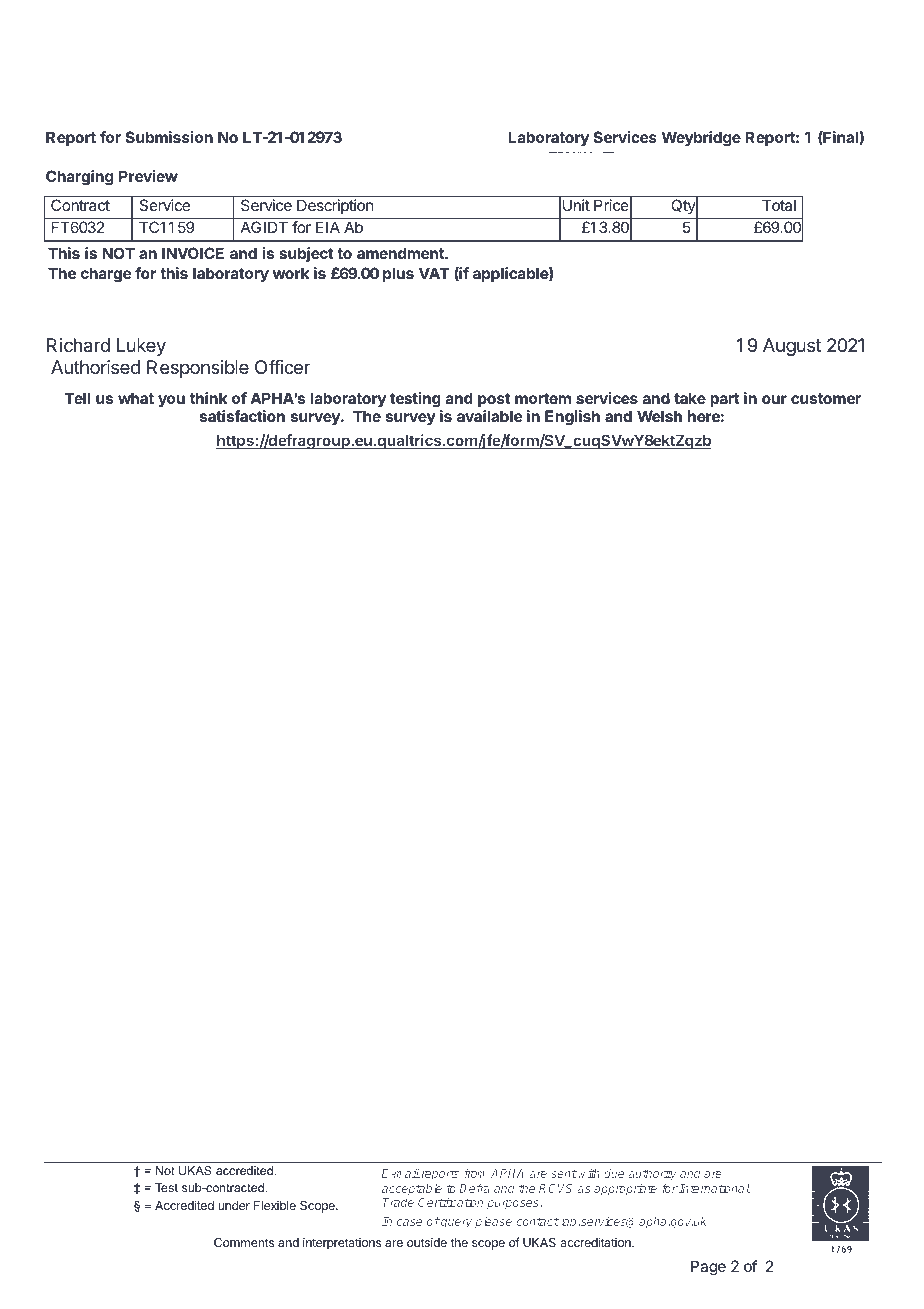  Describe the element at coordinates (427, 1242) in the document. I see `outside` at that location.
